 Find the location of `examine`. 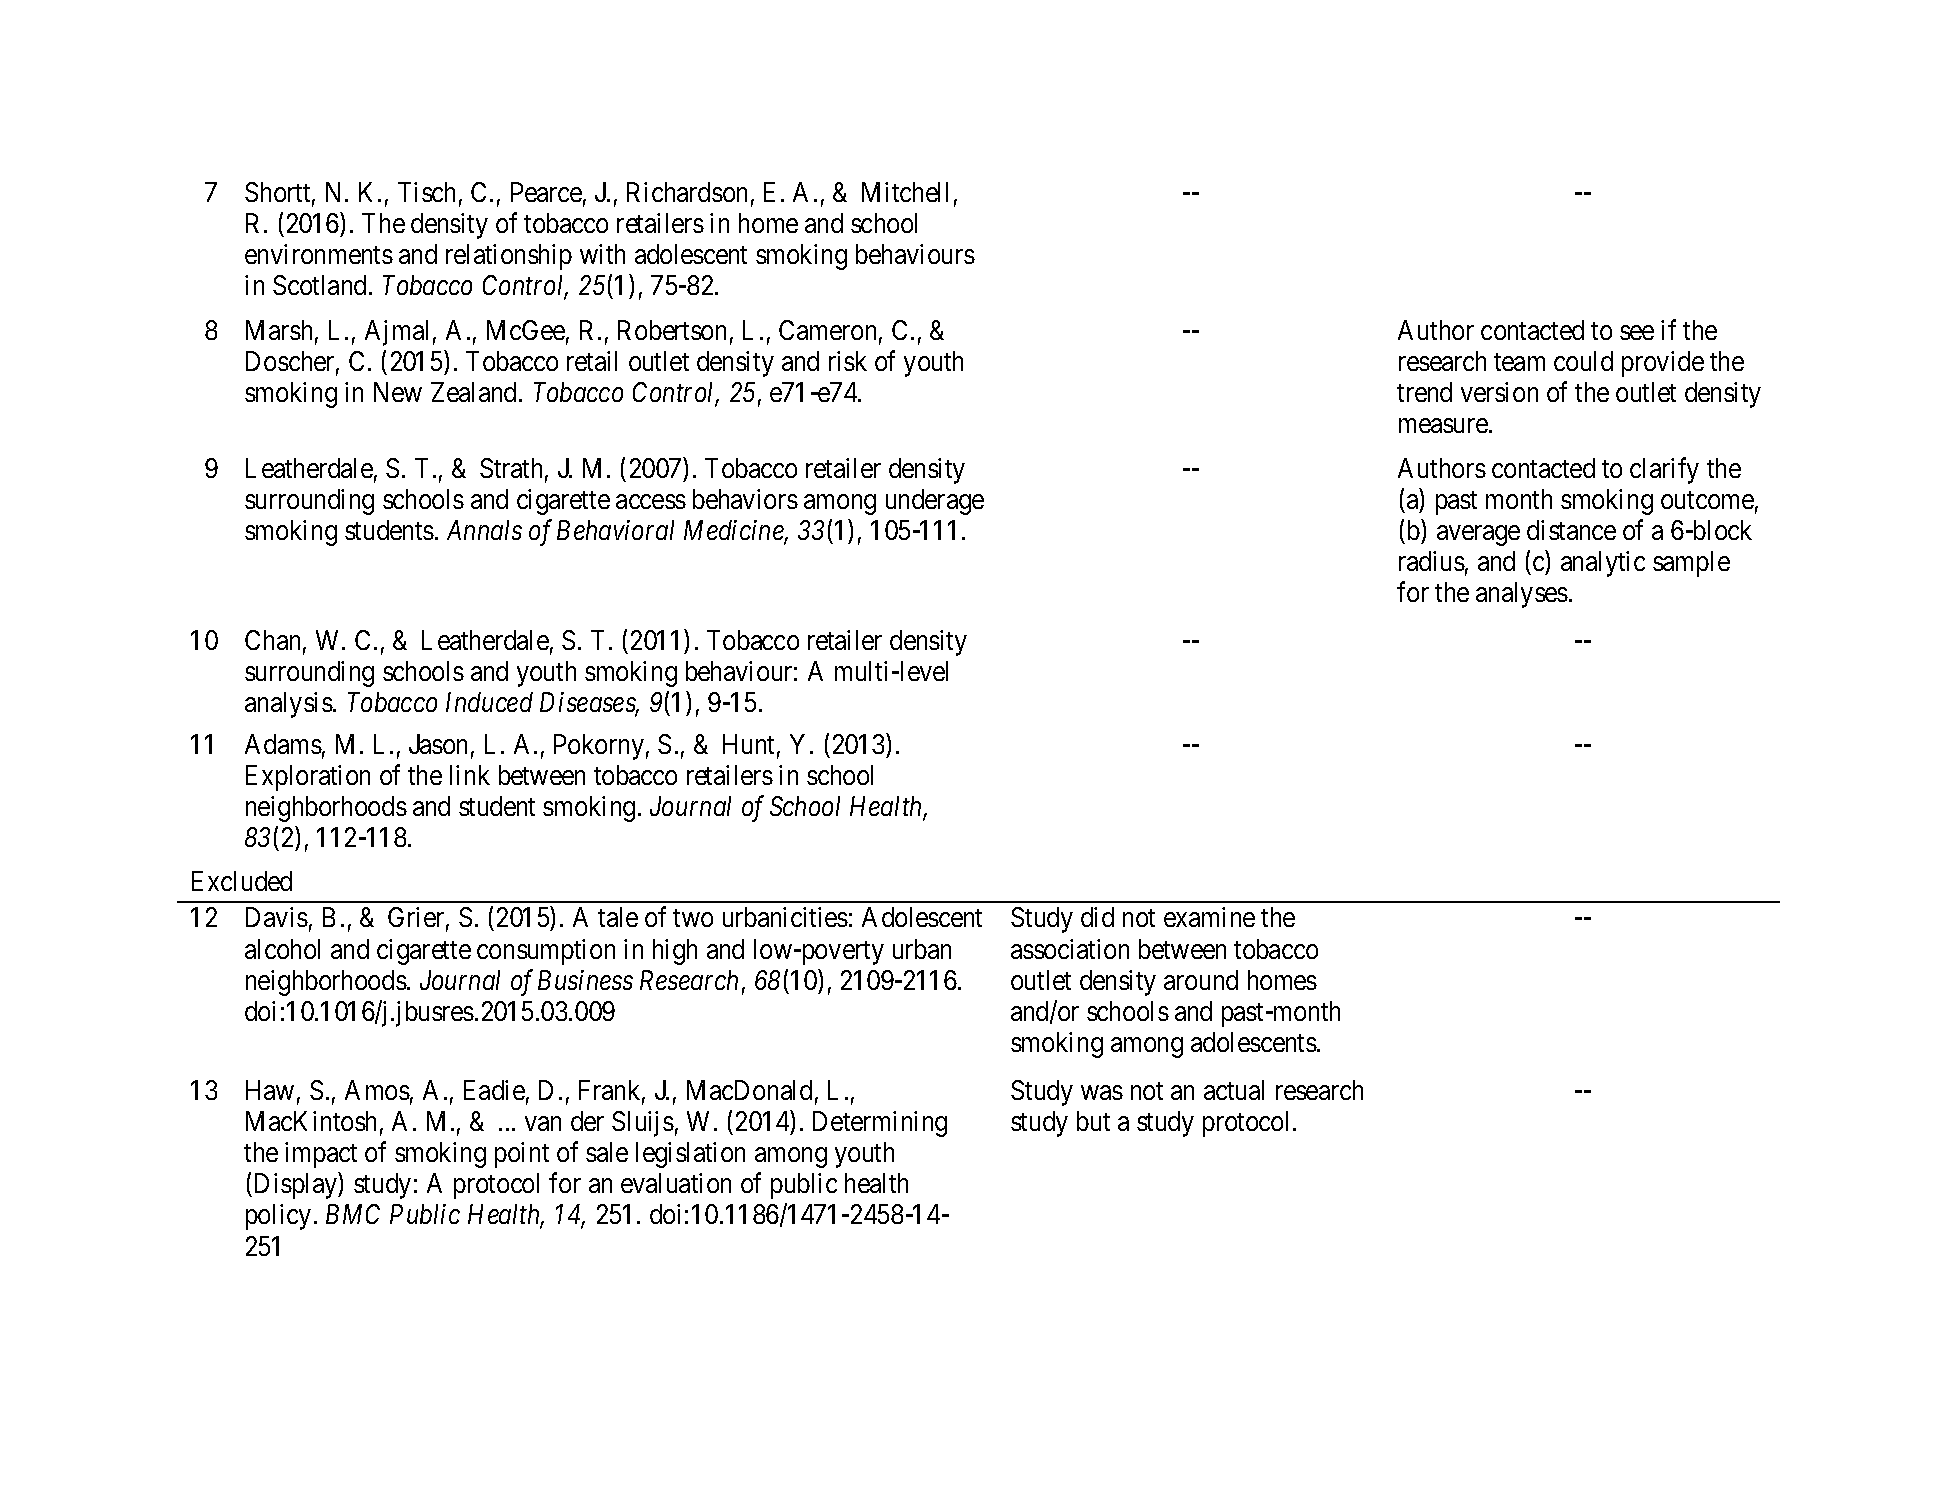

examine is located at coordinates (1209, 917).
